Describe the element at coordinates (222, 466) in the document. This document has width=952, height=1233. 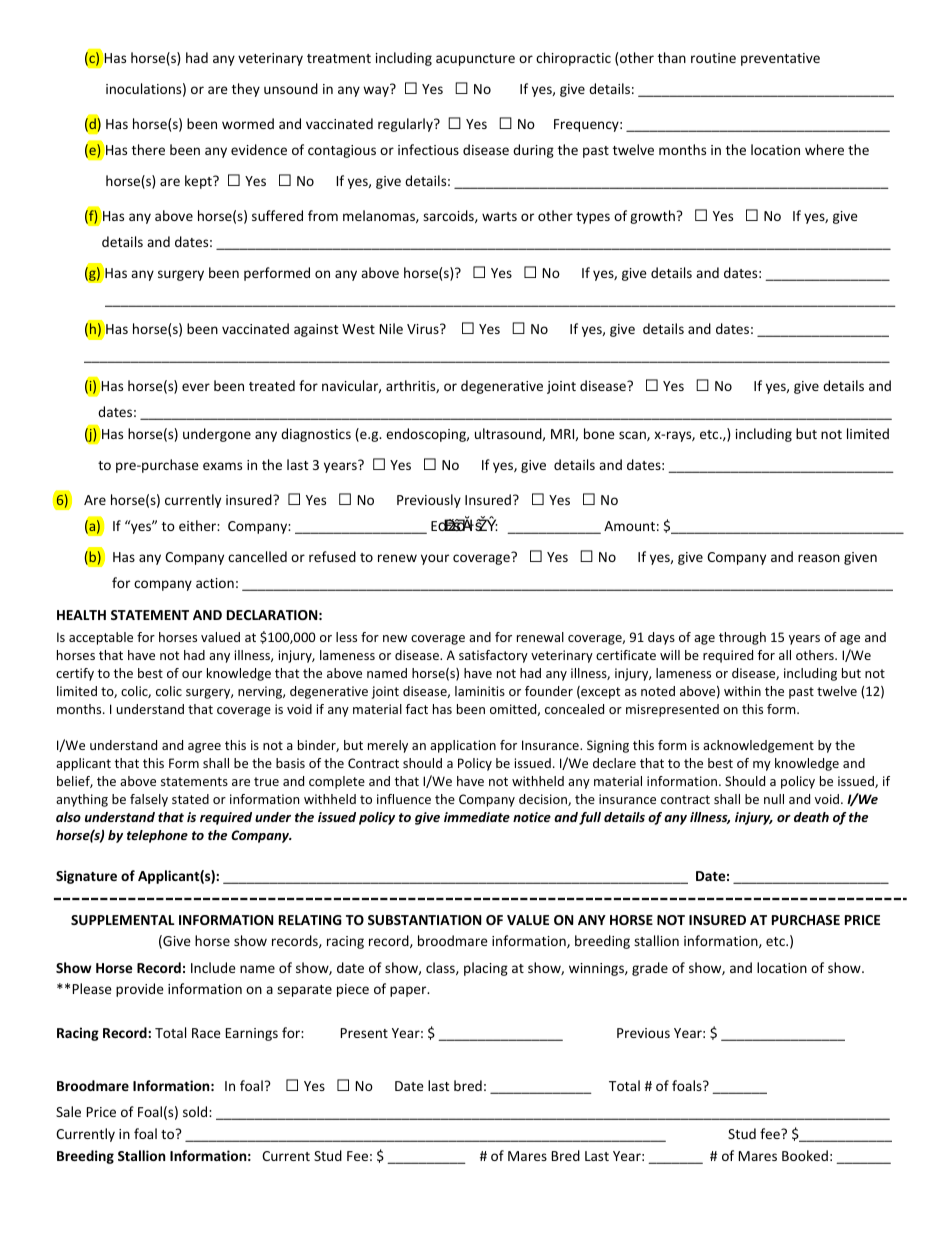
I see `exams` at that location.
